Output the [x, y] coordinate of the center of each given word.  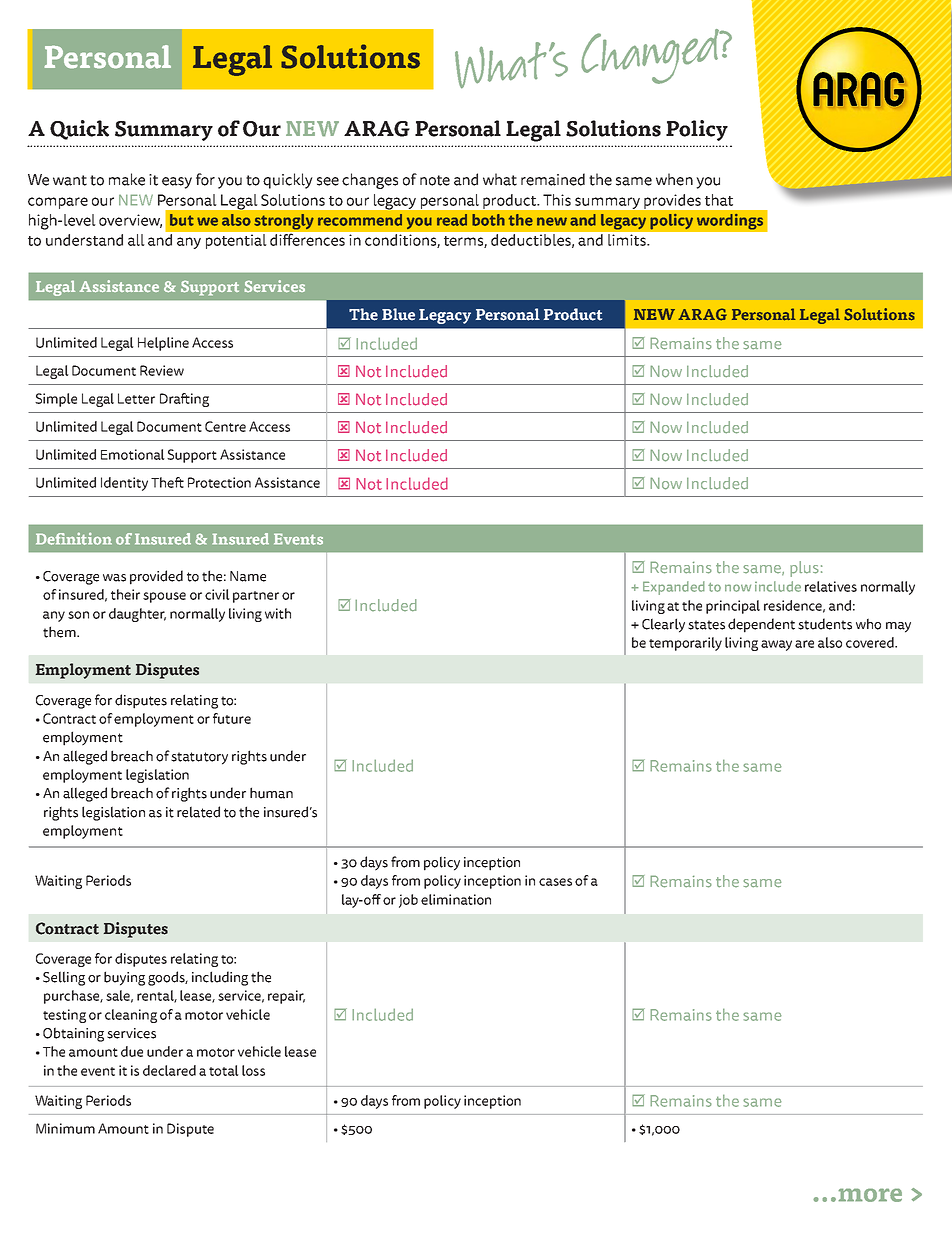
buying [124, 978]
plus [804, 569]
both [488, 220]
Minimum [65, 1128]
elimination [456, 899]
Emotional [133, 454]
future [232, 718]
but [182, 220]
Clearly [663, 625]
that [719, 200]
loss [253, 1070]
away [776, 645]
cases [555, 882]
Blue [398, 314]
